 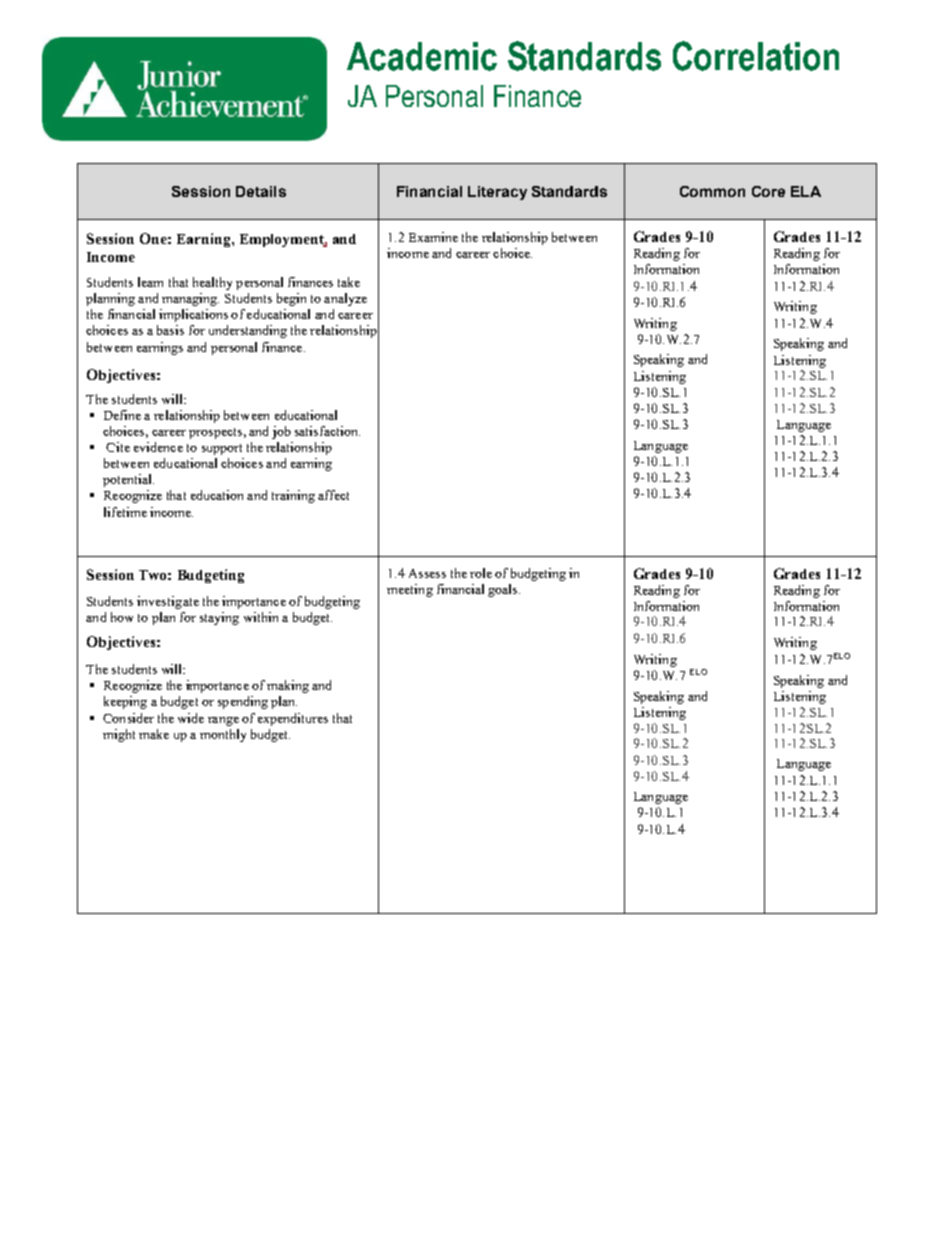 I want to click on expenditures, so click(x=293, y=719).
